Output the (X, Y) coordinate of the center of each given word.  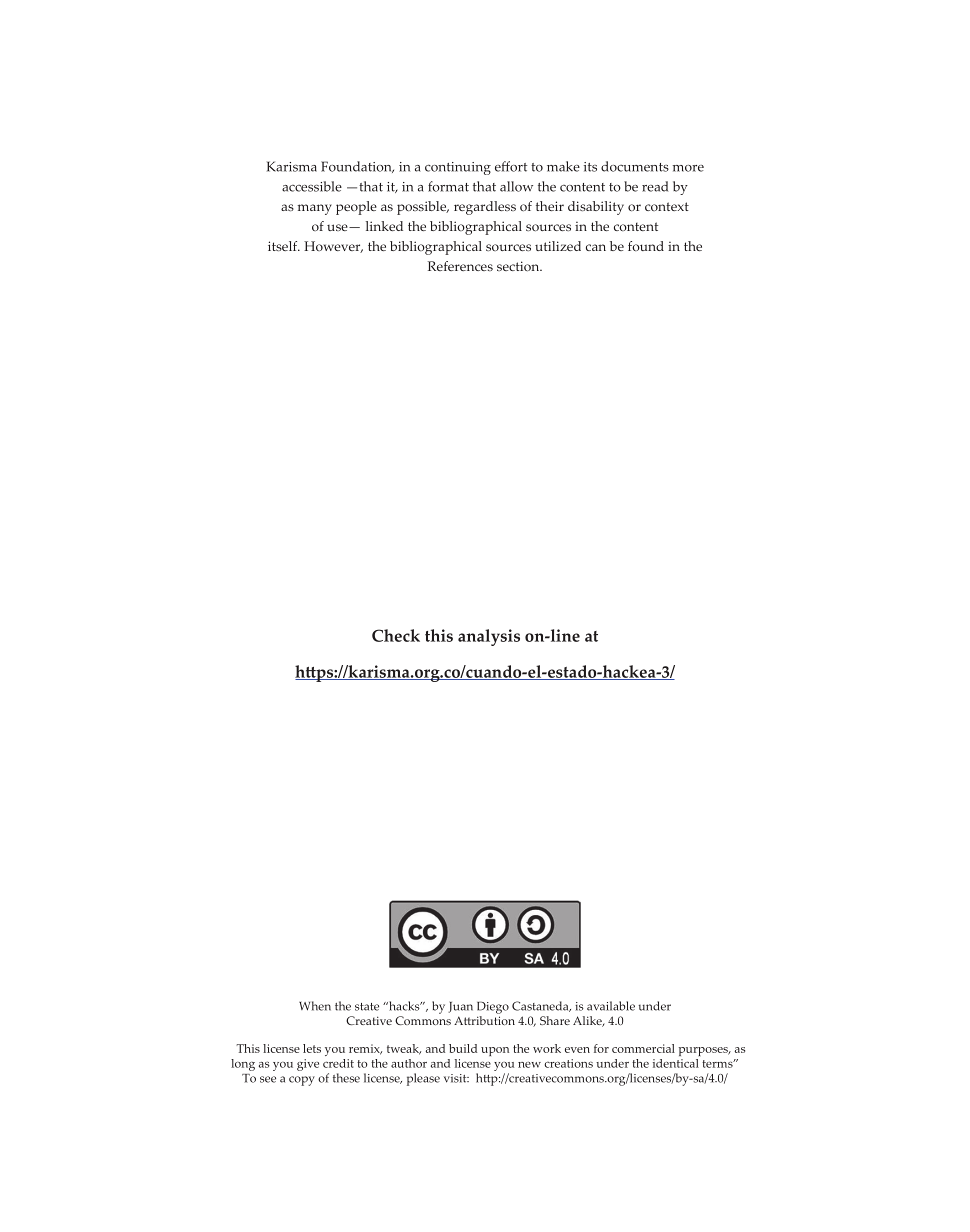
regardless (485, 208)
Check (396, 635)
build (463, 1048)
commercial (643, 1048)
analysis (489, 637)
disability (596, 208)
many (315, 209)
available (611, 1006)
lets (312, 1048)
